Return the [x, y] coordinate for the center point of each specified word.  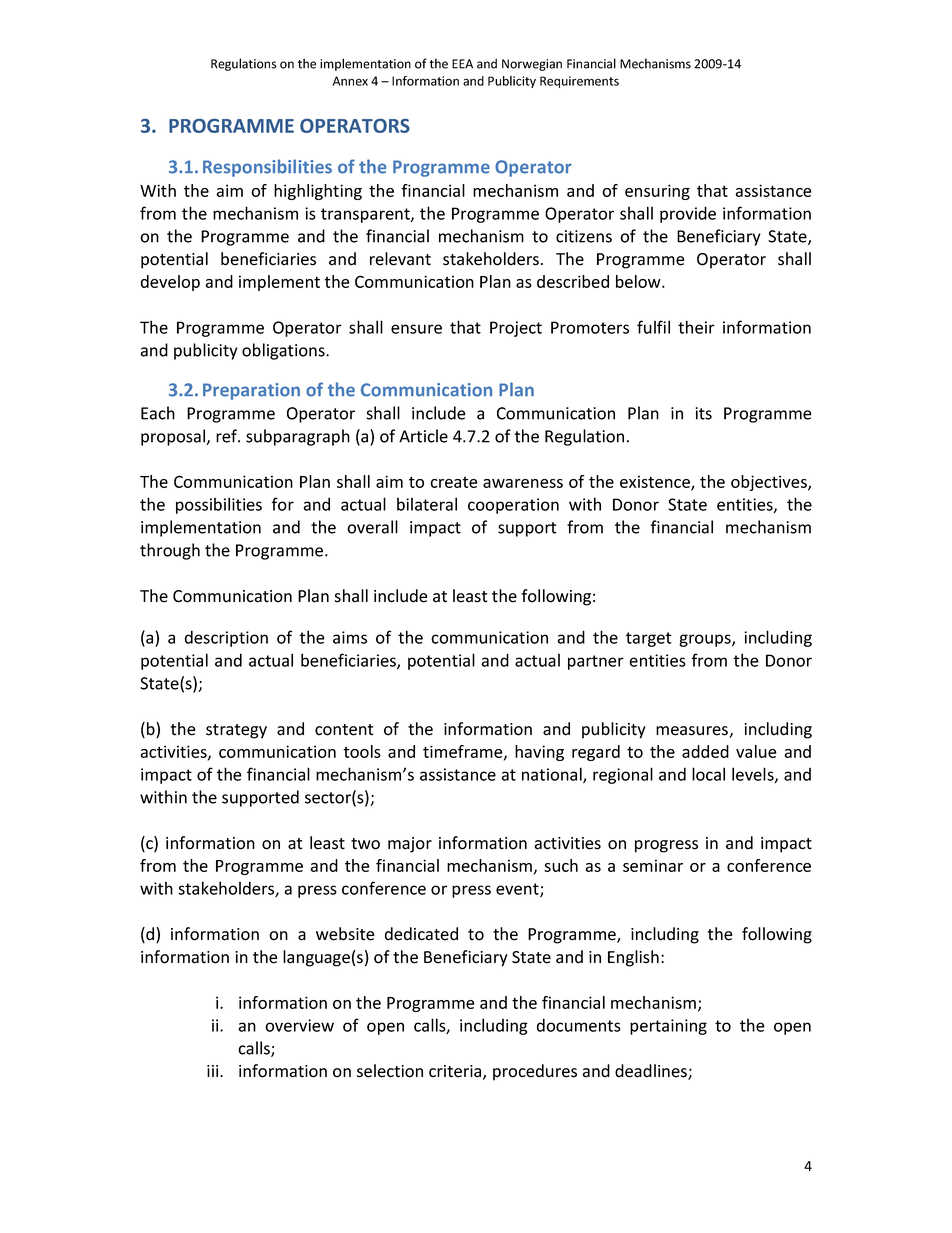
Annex [350, 81]
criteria [456, 1072]
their [696, 327]
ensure [416, 329]
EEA [462, 64]
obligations [284, 351]
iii [214, 1071]
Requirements [579, 82]
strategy [236, 731]
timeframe [464, 752]
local [708, 774]
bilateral [427, 504]
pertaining [668, 1027]
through [170, 551]
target [649, 639]
